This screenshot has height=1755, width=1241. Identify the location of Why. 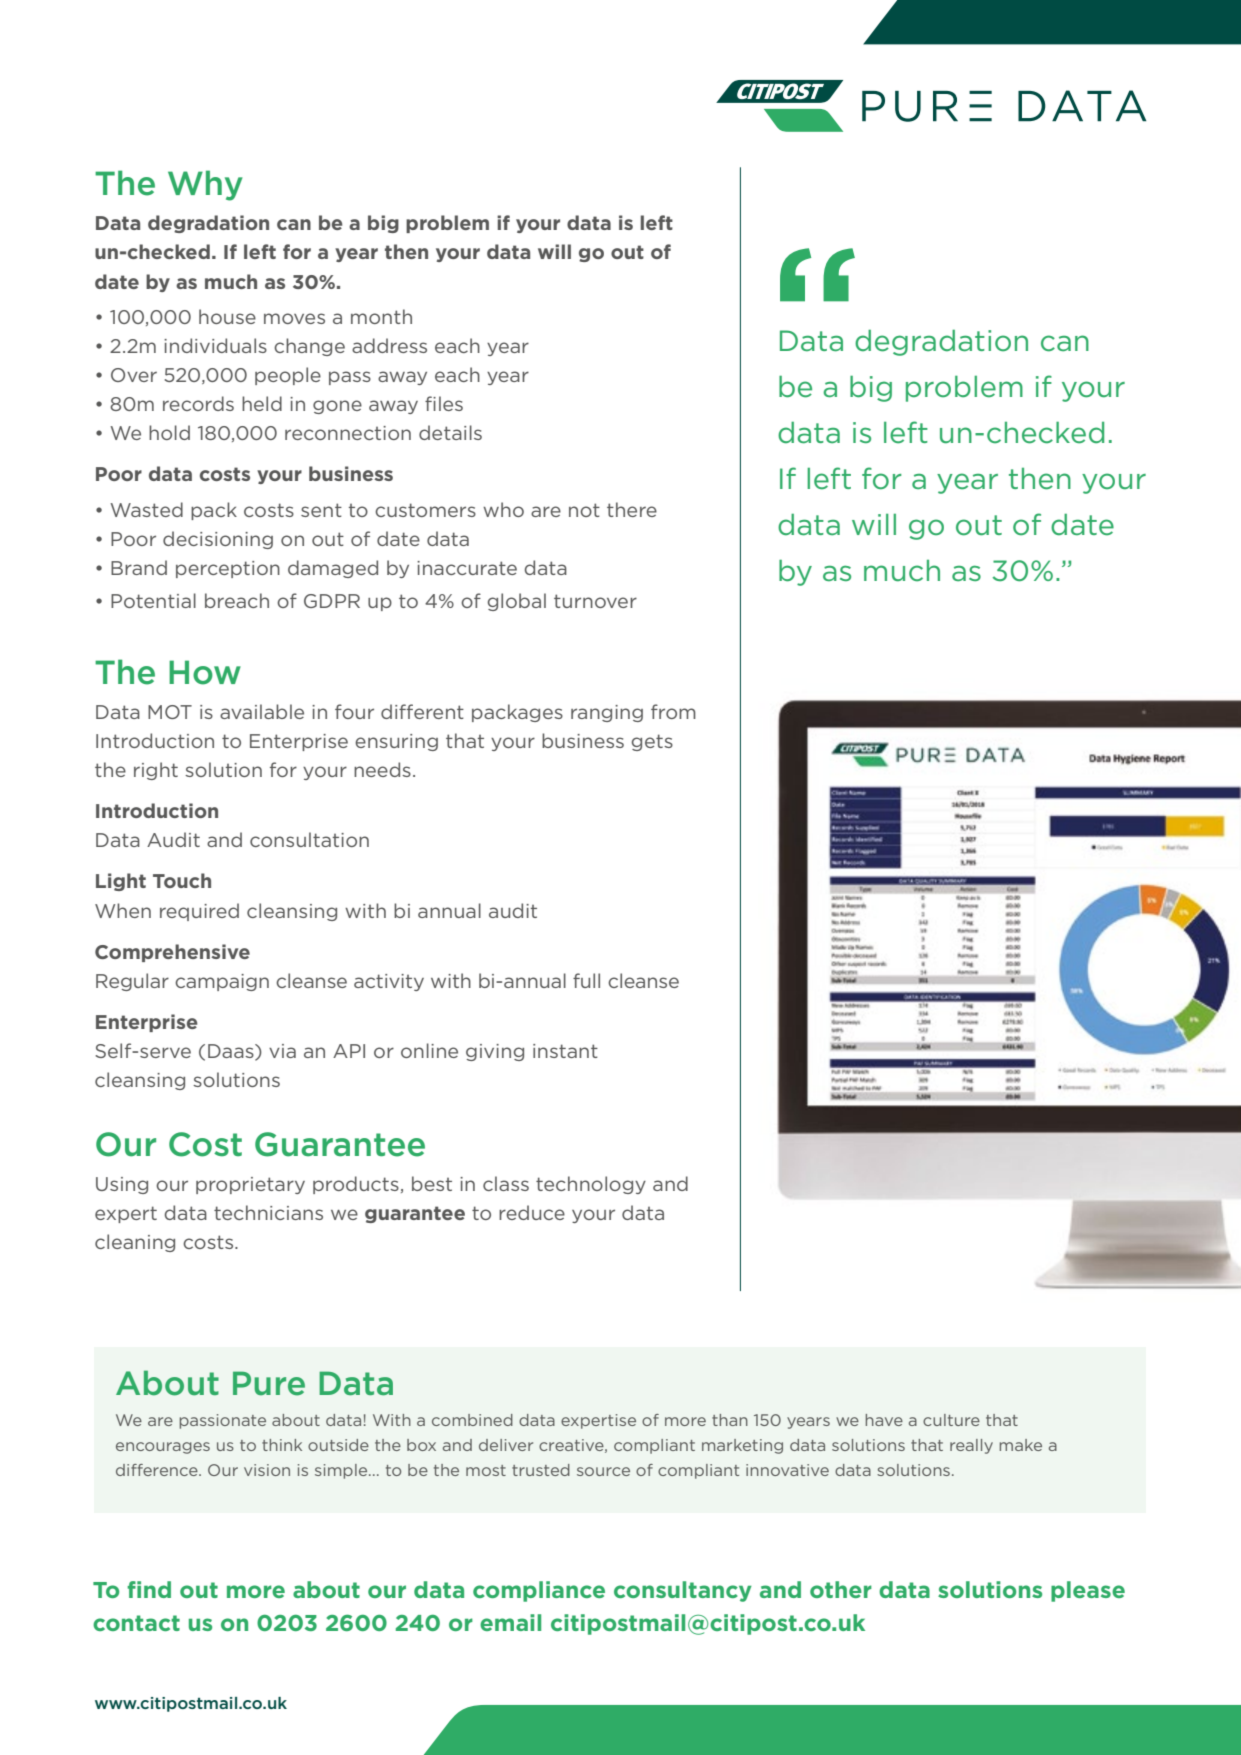
(205, 185).
